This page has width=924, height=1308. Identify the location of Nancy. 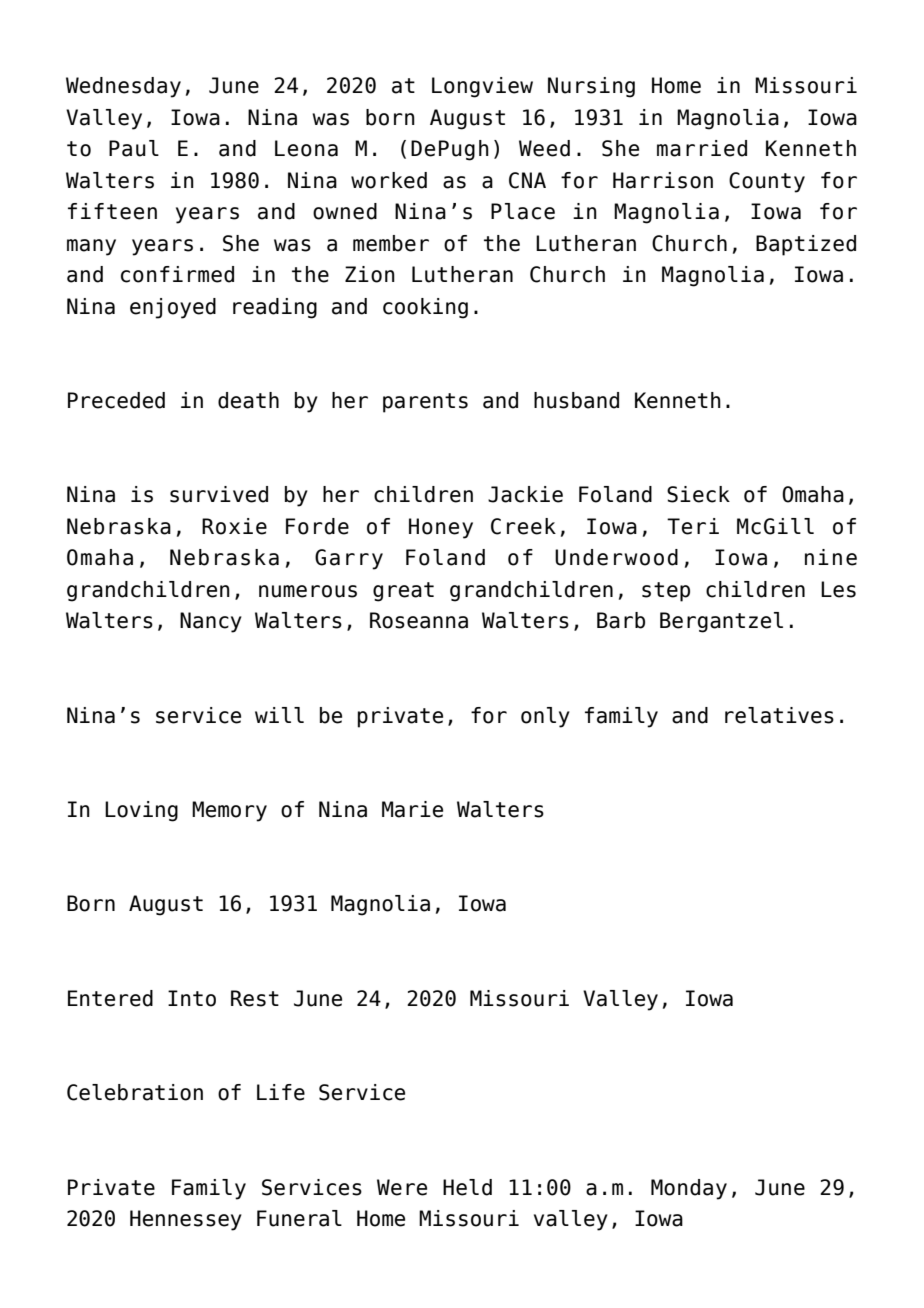
(211, 622).
